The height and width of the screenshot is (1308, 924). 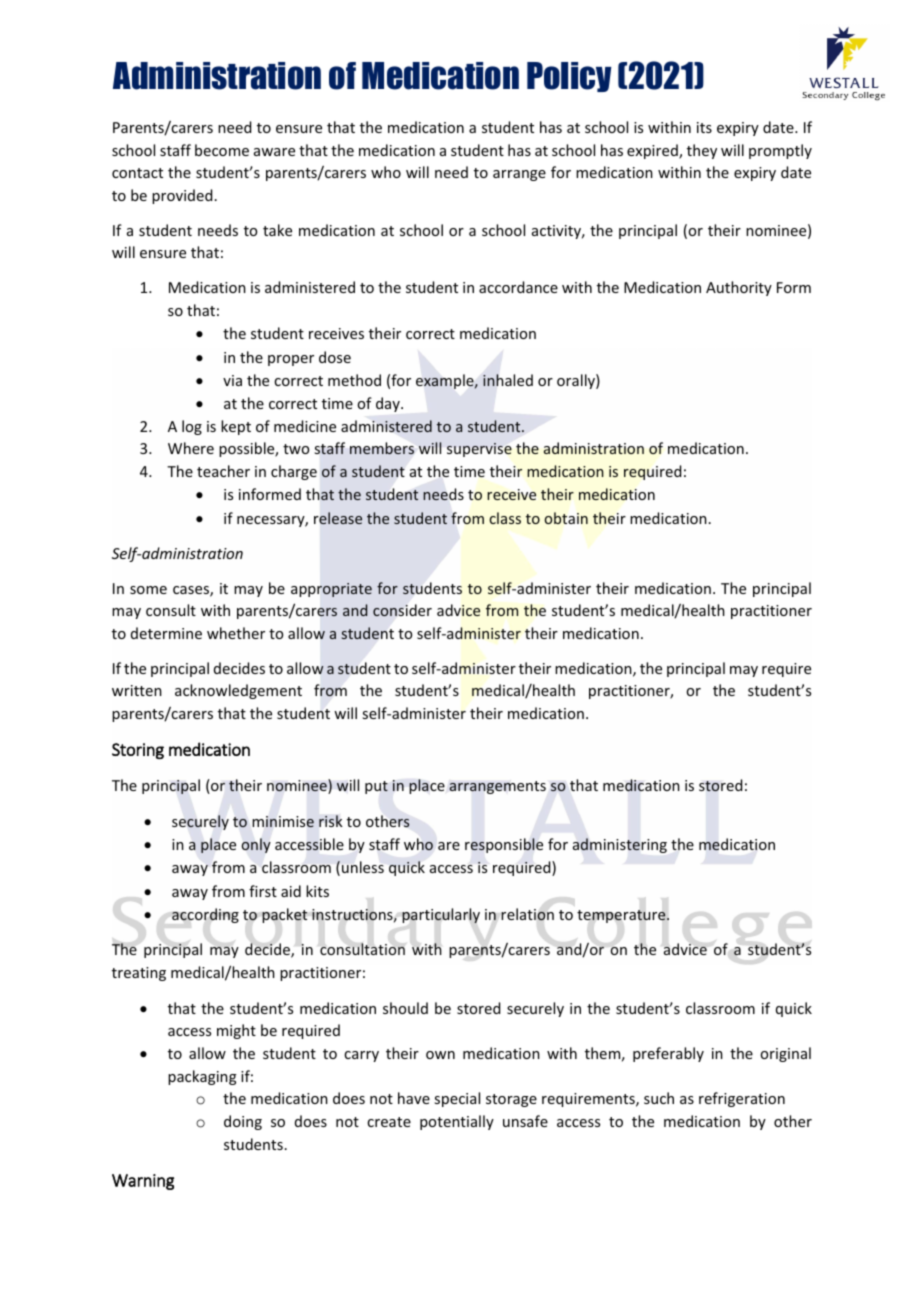 What do you see at coordinates (256, 845) in the screenshot?
I see `only` at bounding box center [256, 845].
